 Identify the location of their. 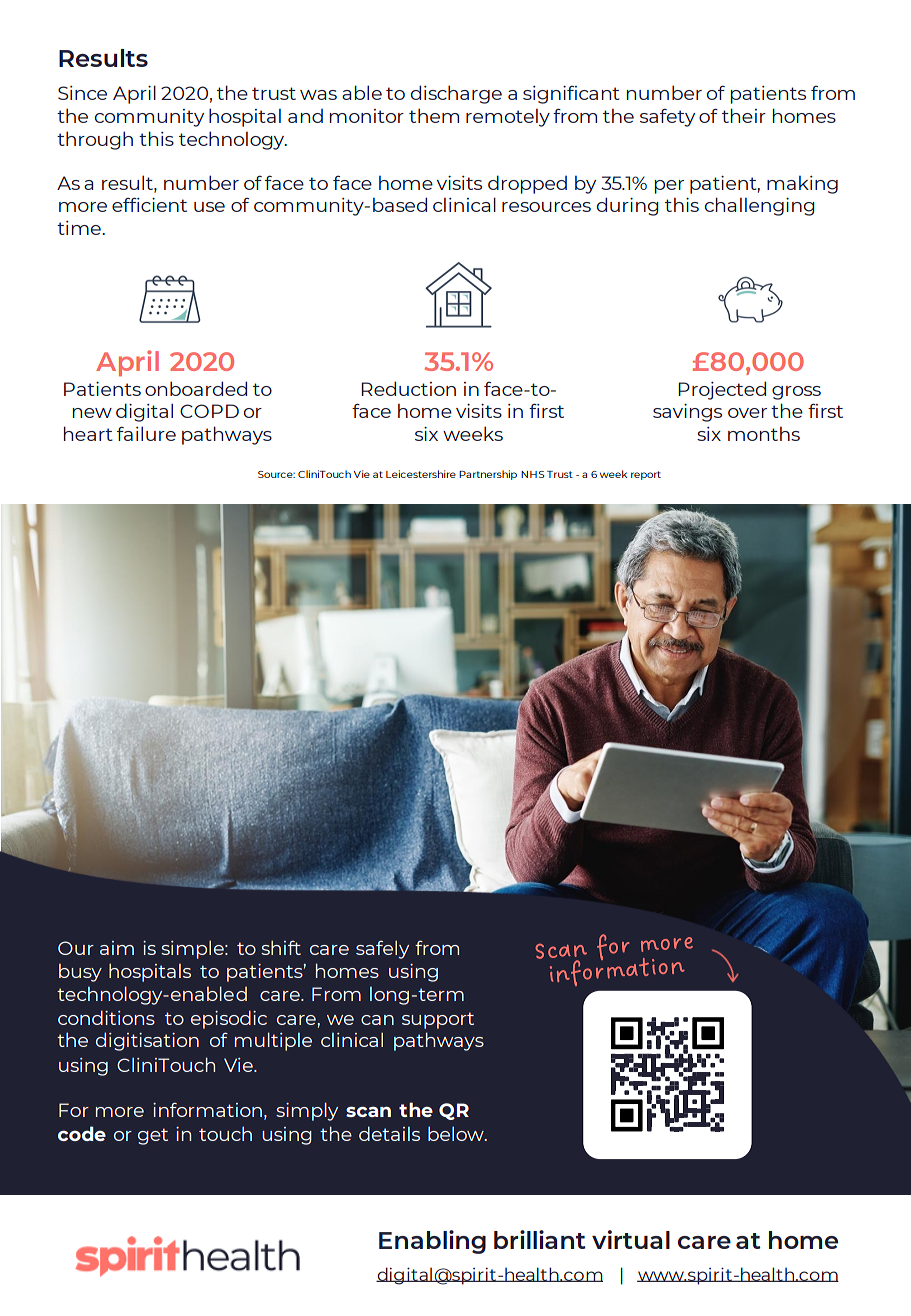
(744, 115).
